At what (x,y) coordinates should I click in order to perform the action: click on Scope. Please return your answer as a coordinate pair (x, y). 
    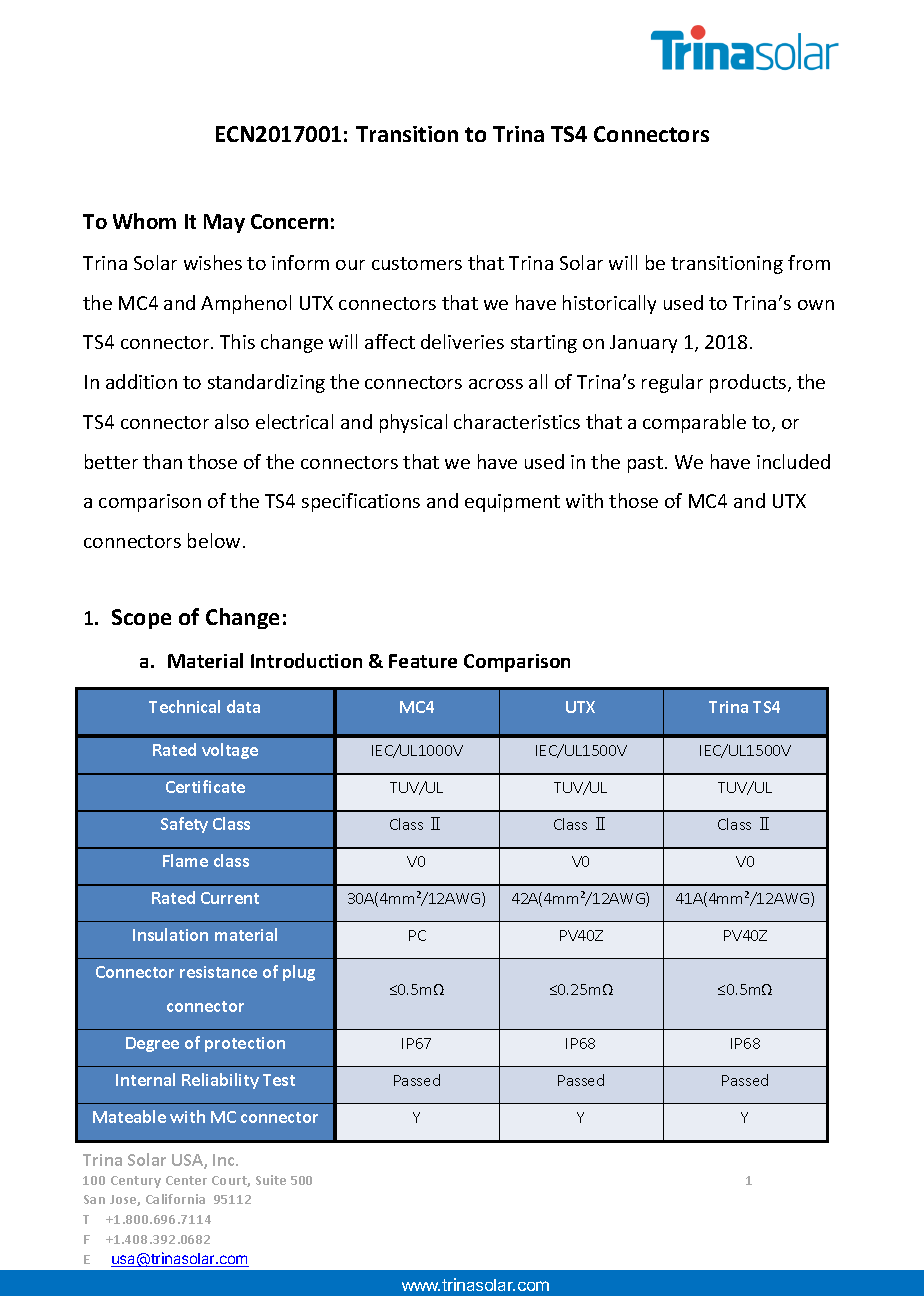
    Looking at the image, I should click on (141, 619).
